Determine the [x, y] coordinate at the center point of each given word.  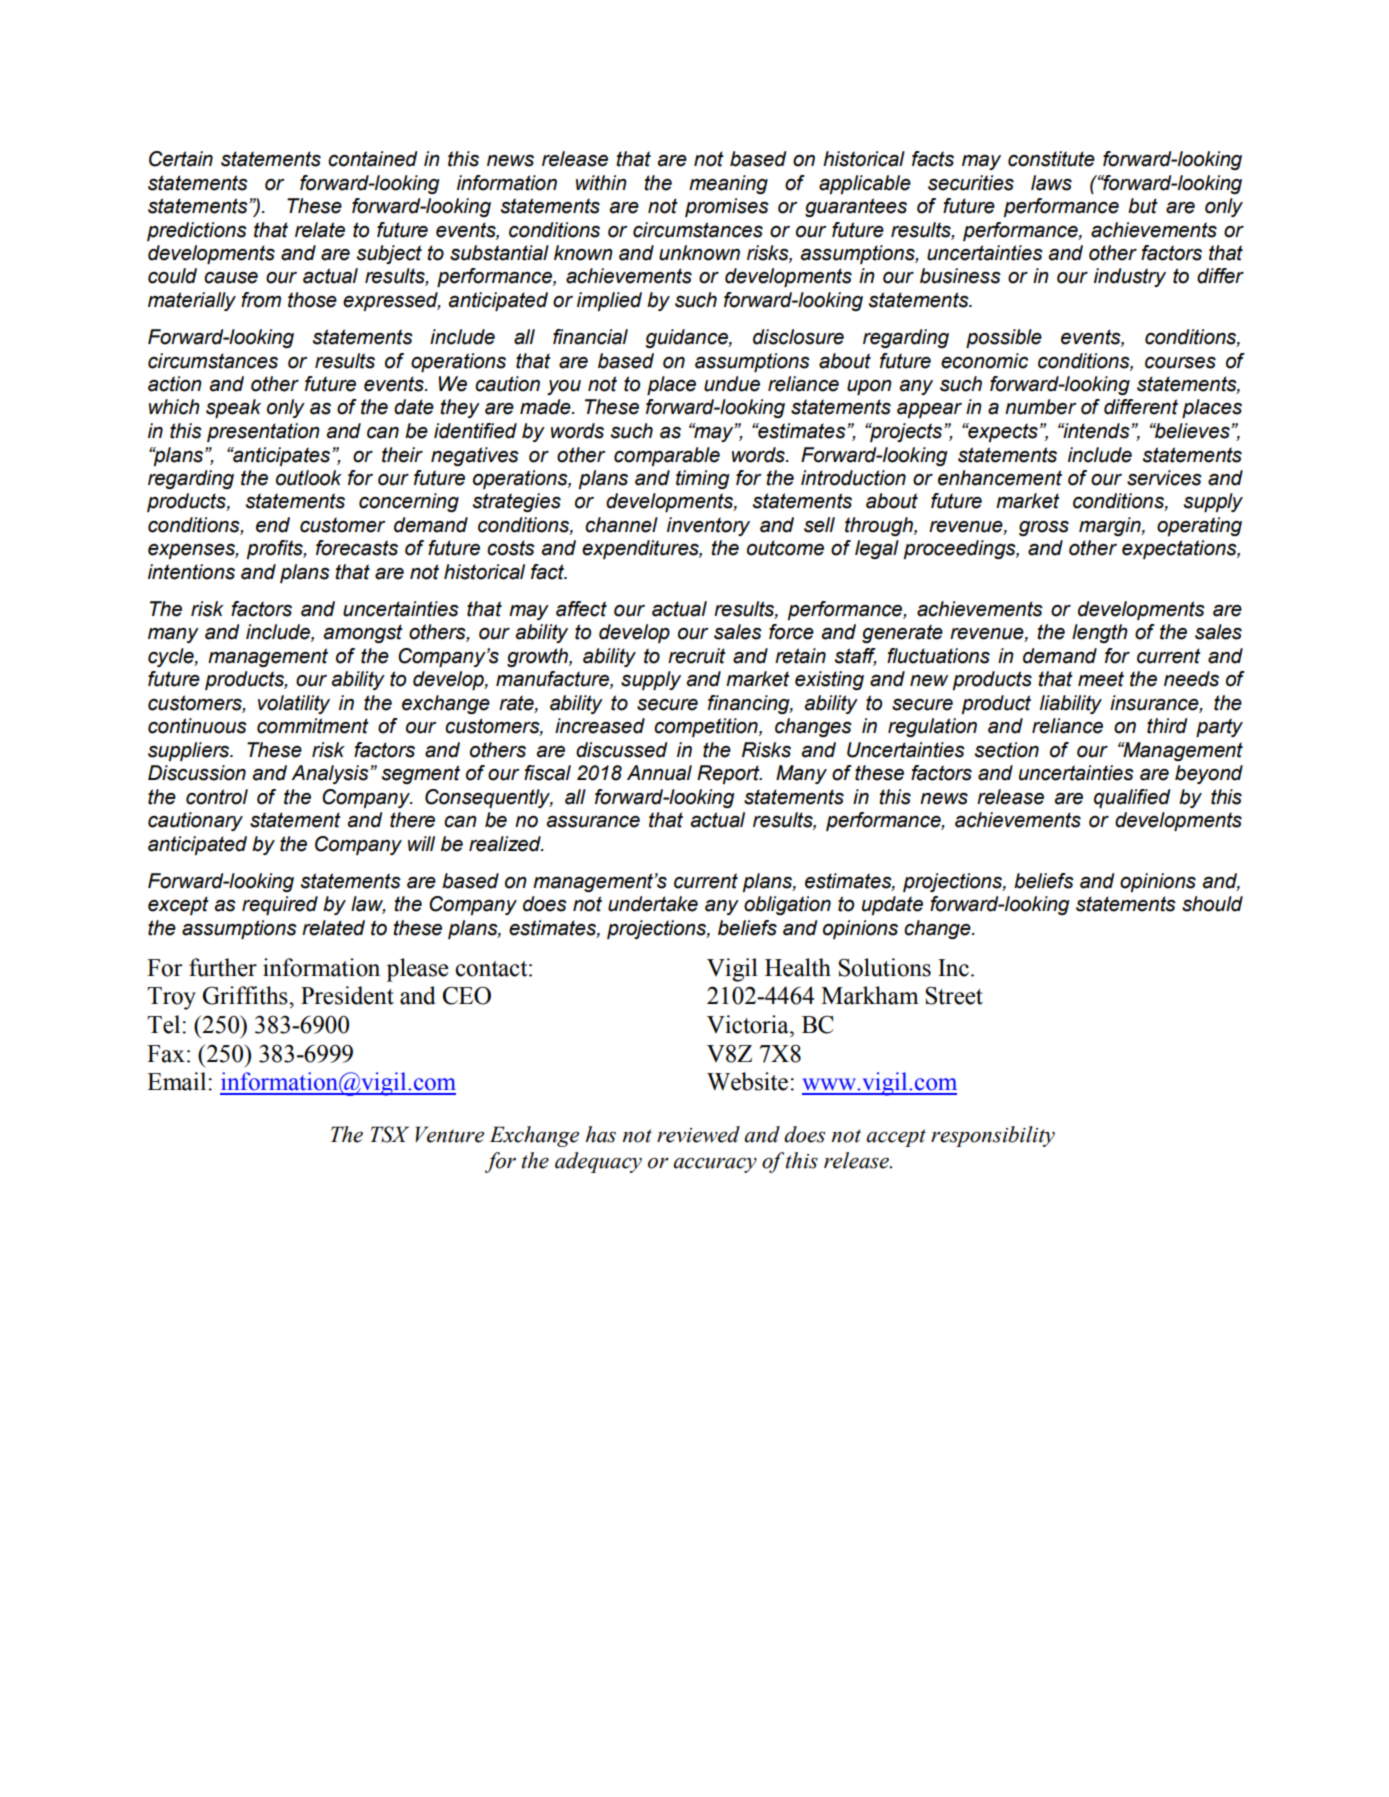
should [1212, 904]
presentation [263, 432]
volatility [294, 704]
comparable [667, 456]
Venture [449, 1134]
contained [372, 159]
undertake [653, 904]
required [280, 905]
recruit [697, 656]
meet [1101, 679]
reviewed [698, 1134]
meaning [728, 184]
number [1041, 407]
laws [1051, 183]
